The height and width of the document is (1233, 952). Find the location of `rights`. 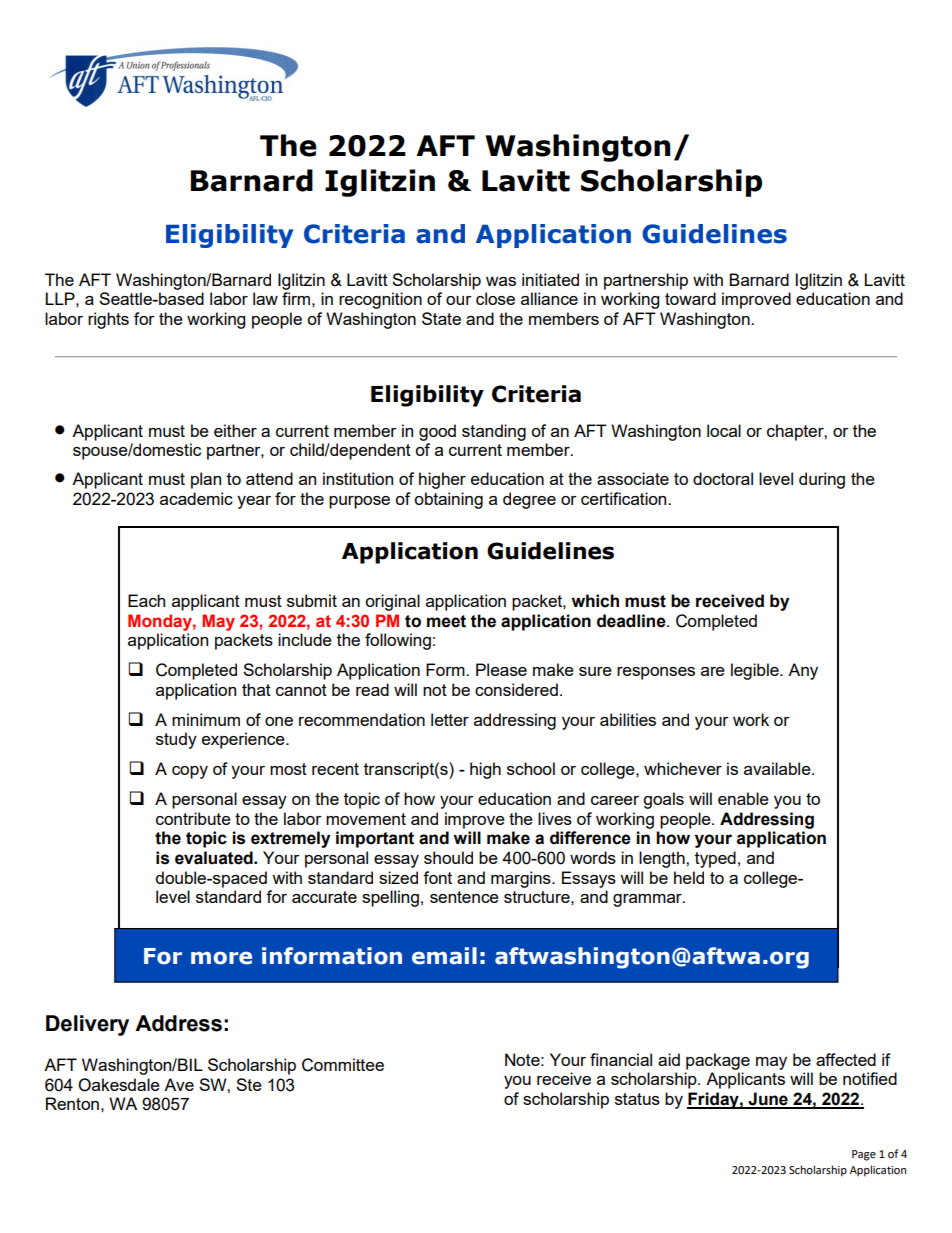

rights is located at coordinates (108, 320).
